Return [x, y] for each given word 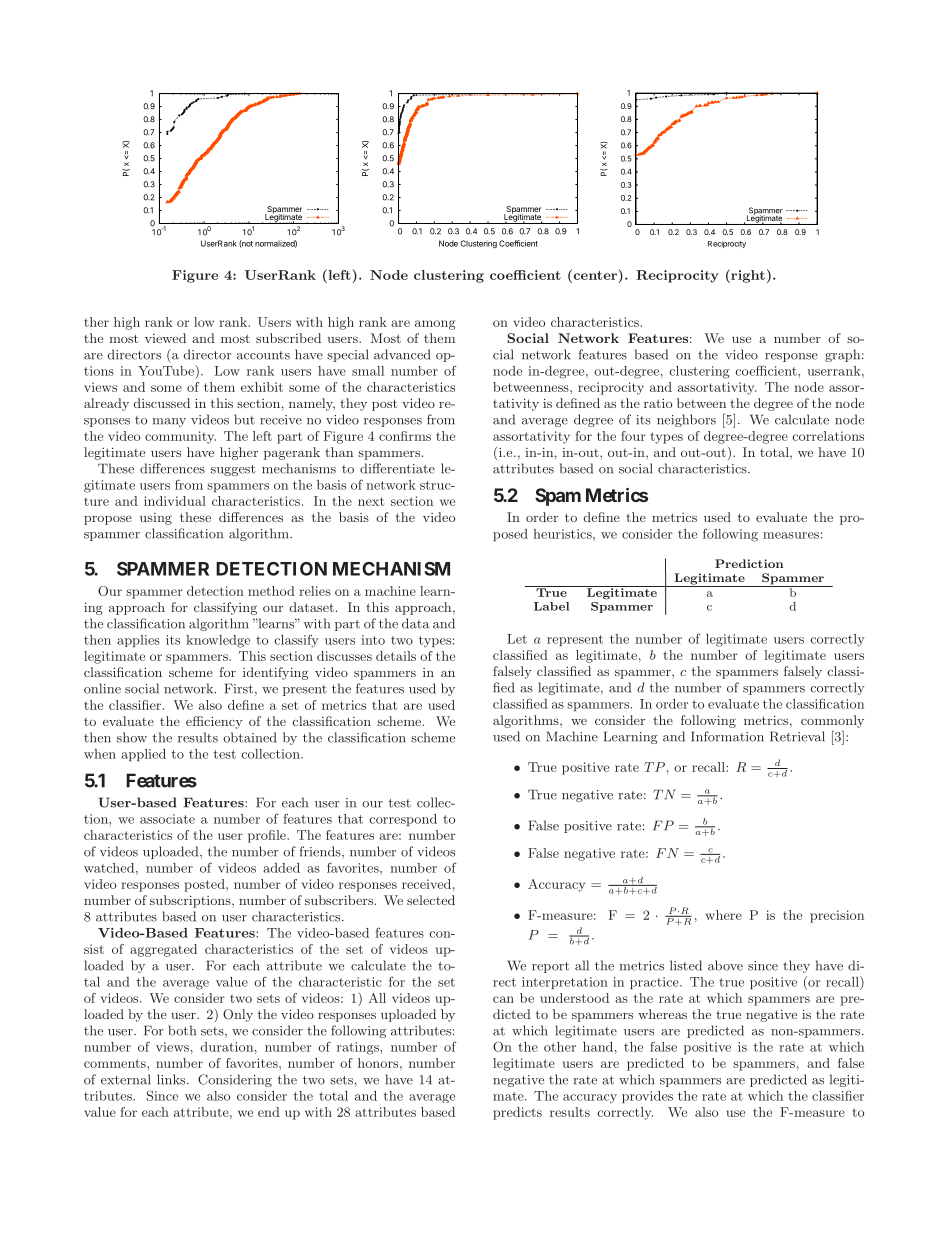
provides [647, 1097]
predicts [517, 1113]
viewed [165, 338]
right [747, 276]
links [172, 1079]
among [435, 325]
